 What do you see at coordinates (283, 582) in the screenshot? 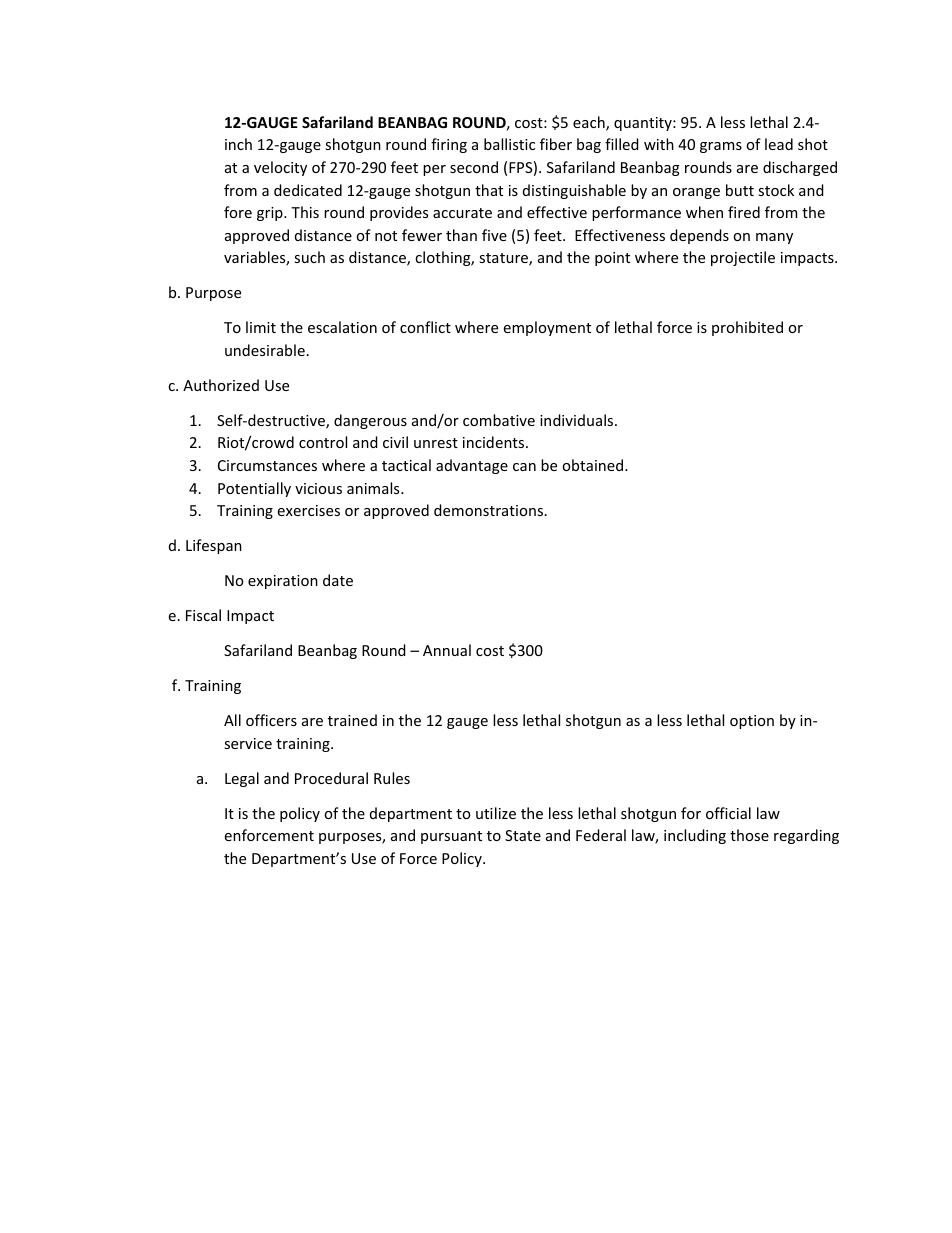
I see `expiration` at bounding box center [283, 582].
